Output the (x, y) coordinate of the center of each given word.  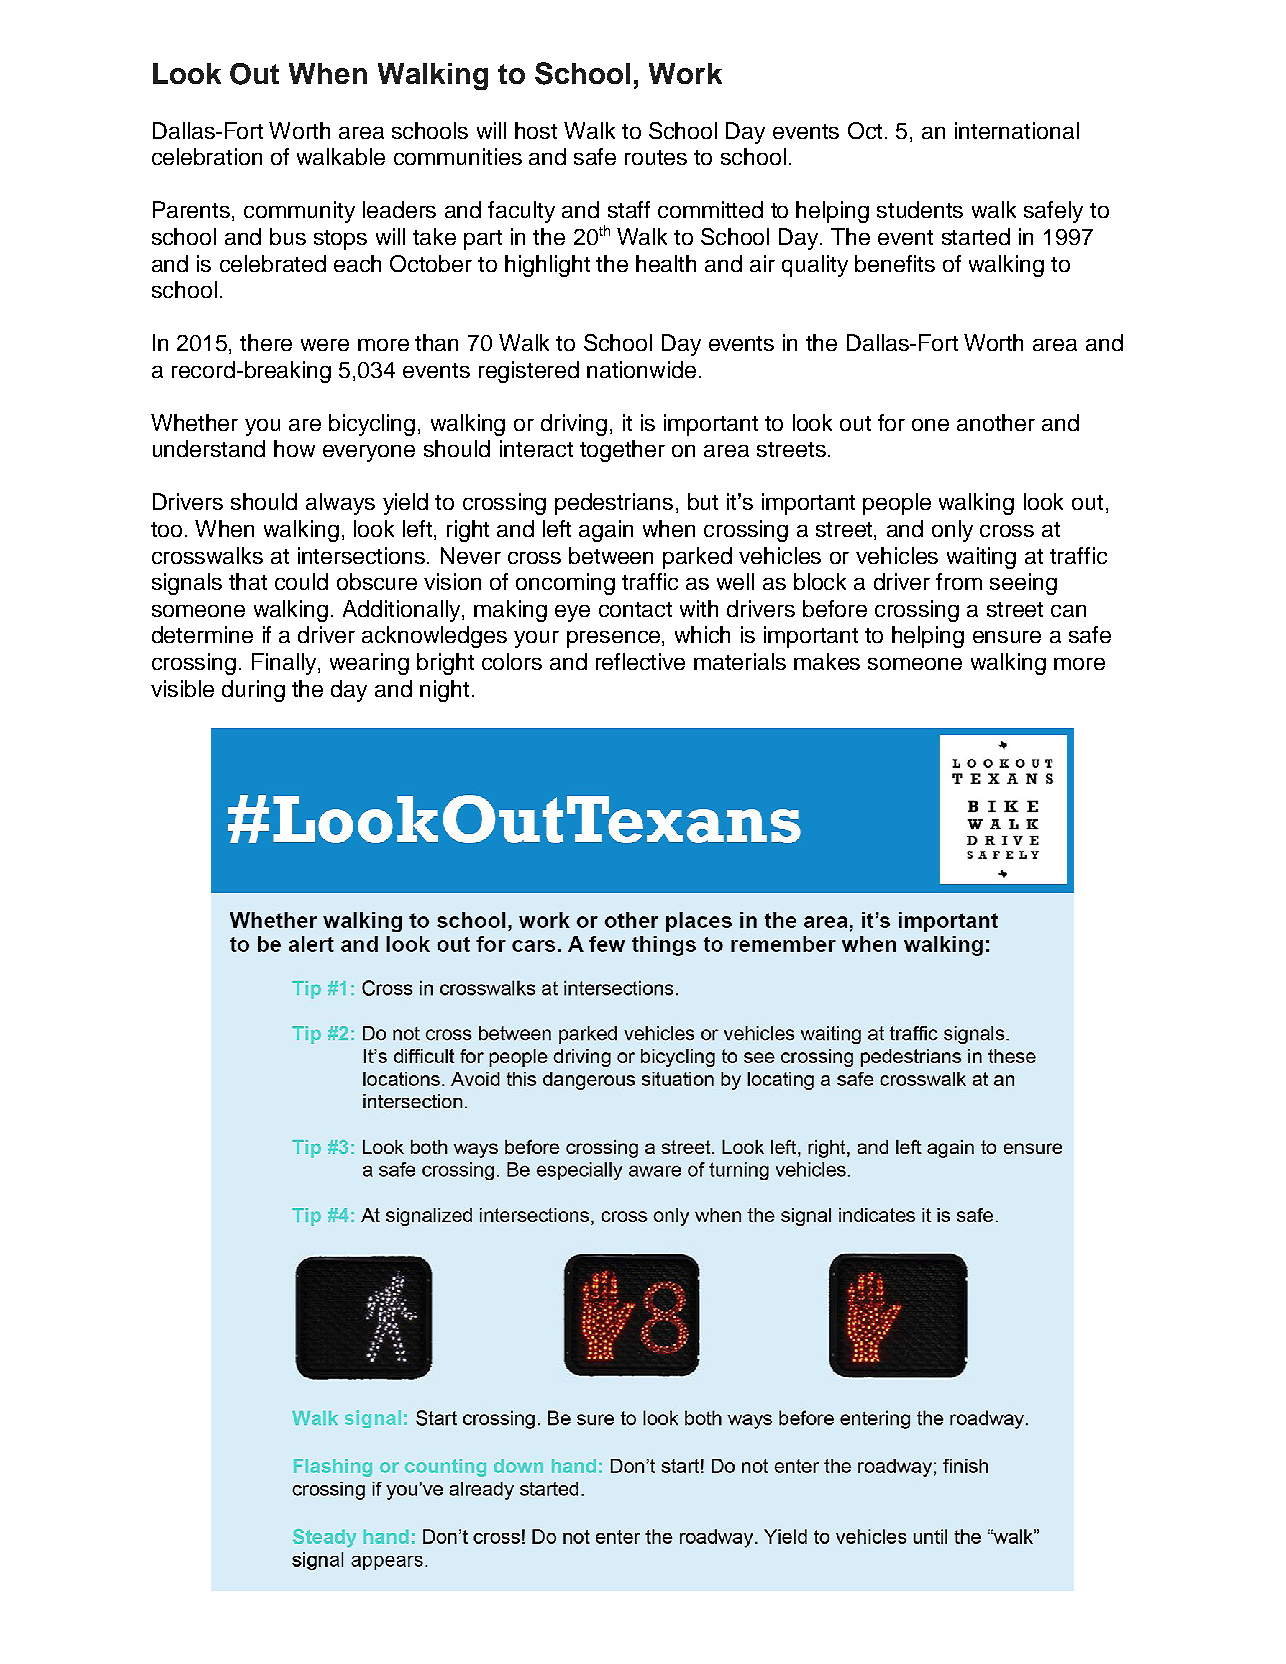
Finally (285, 664)
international (1017, 130)
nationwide (641, 369)
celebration (207, 156)
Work (685, 73)
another (996, 422)
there (266, 342)
